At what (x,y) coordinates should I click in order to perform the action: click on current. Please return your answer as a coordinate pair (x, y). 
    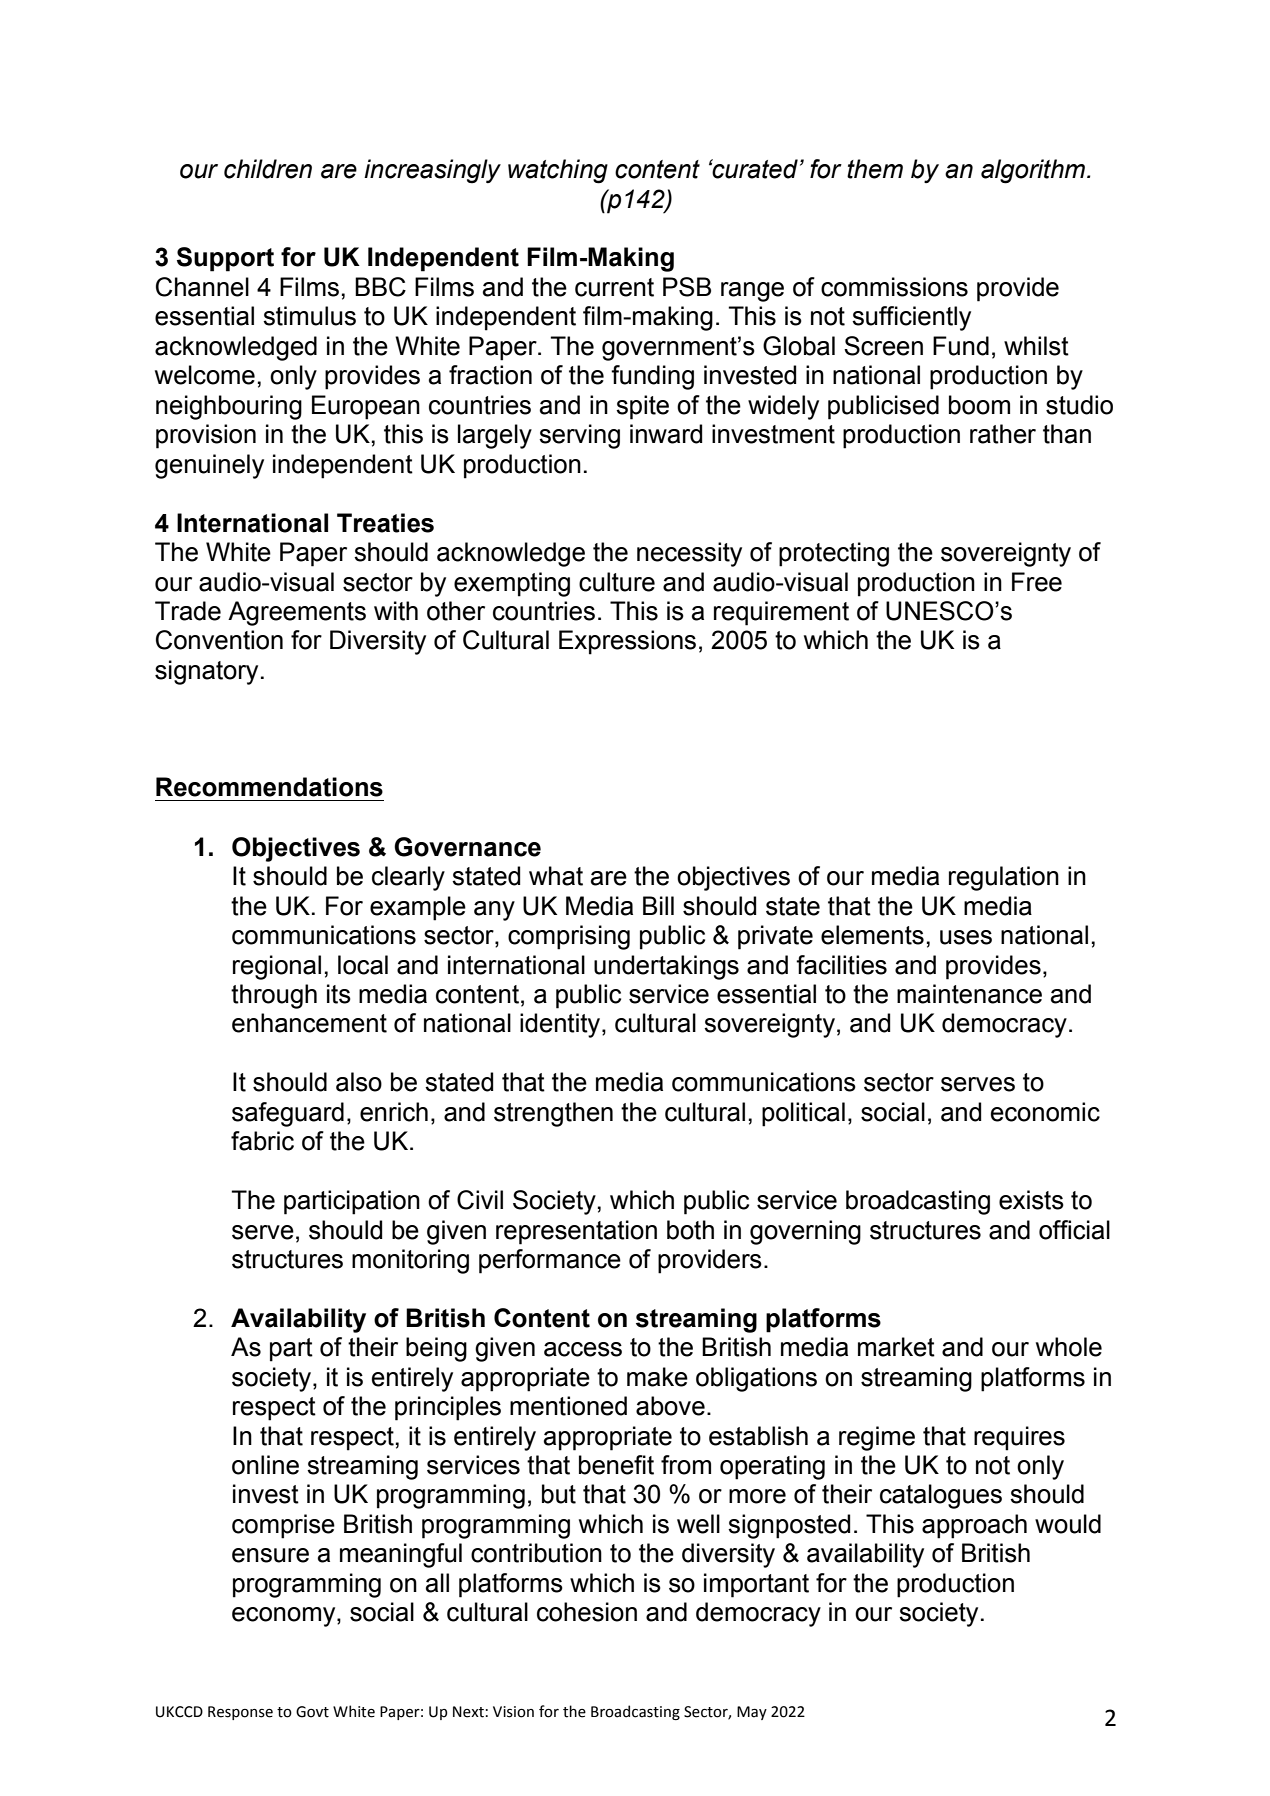
    Looking at the image, I should click on (614, 287).
